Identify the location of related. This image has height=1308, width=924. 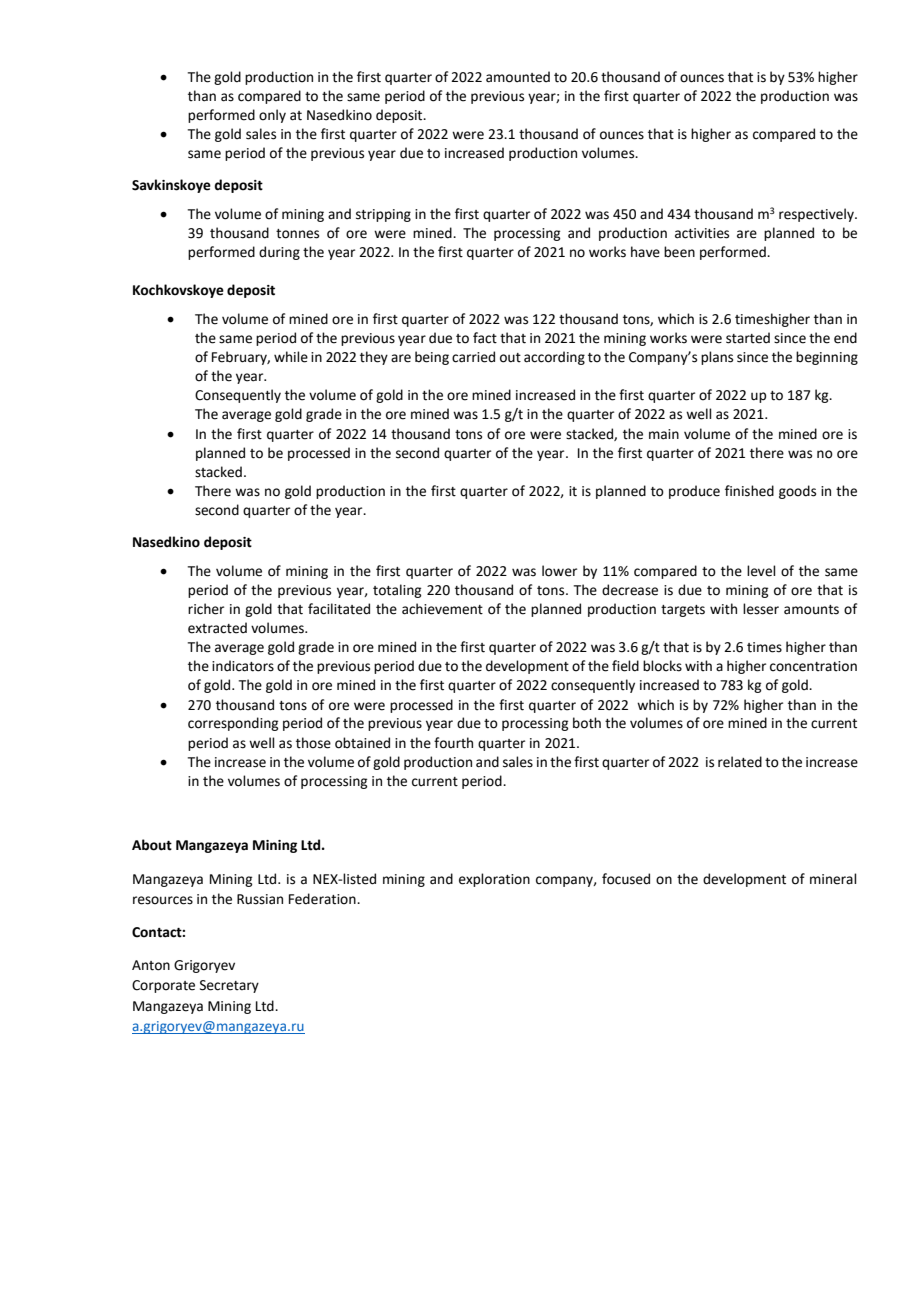
(740, 762).
